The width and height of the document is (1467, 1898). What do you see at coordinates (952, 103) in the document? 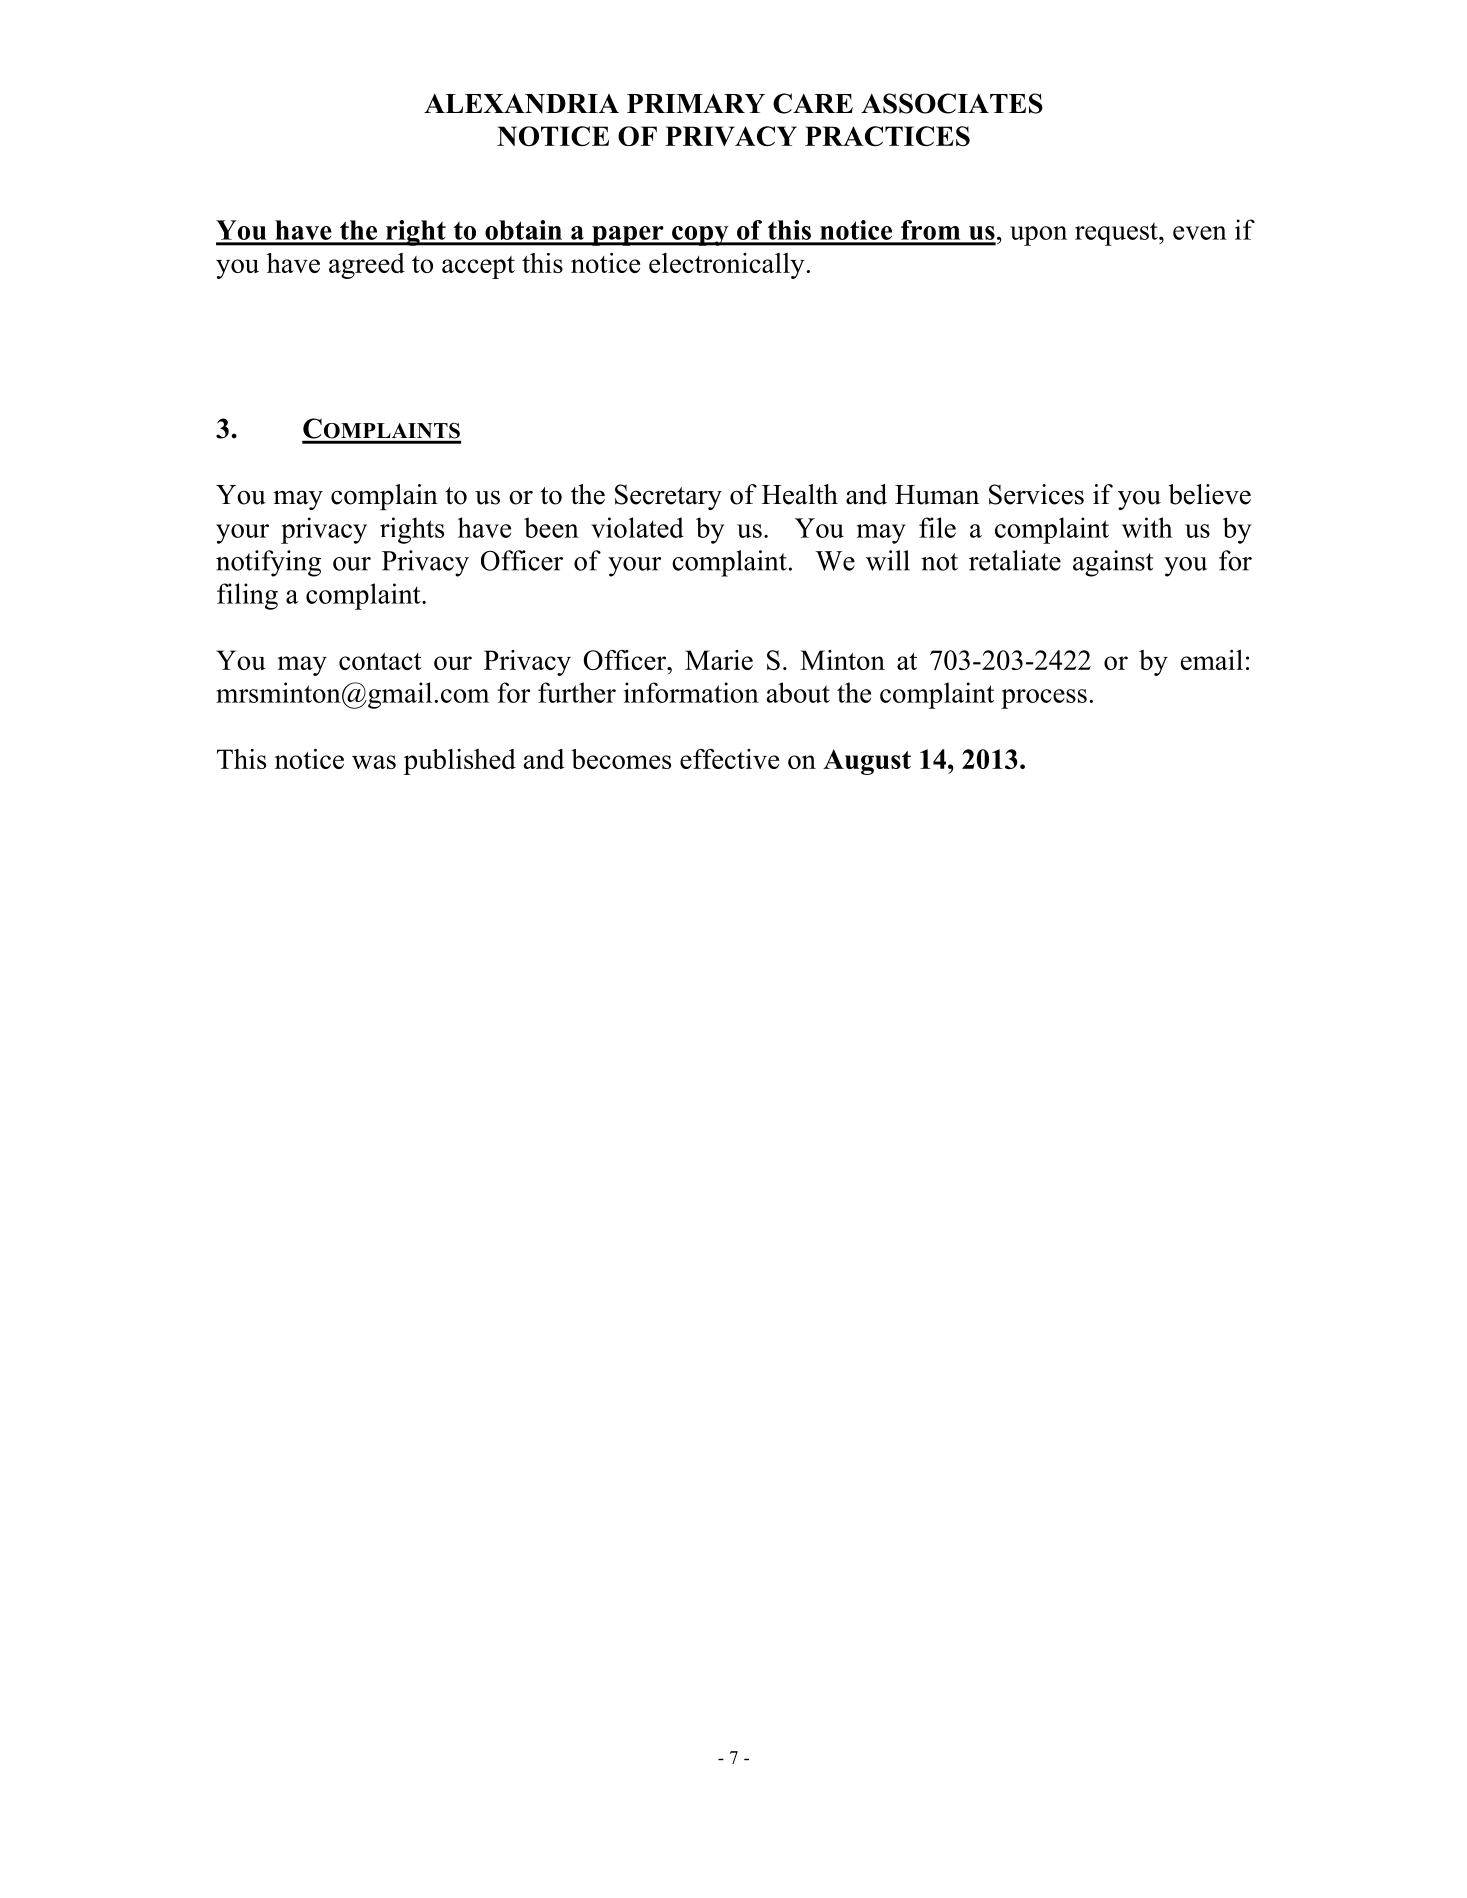
I see `ASSOCIATES` at bounding box center [952, 103].
